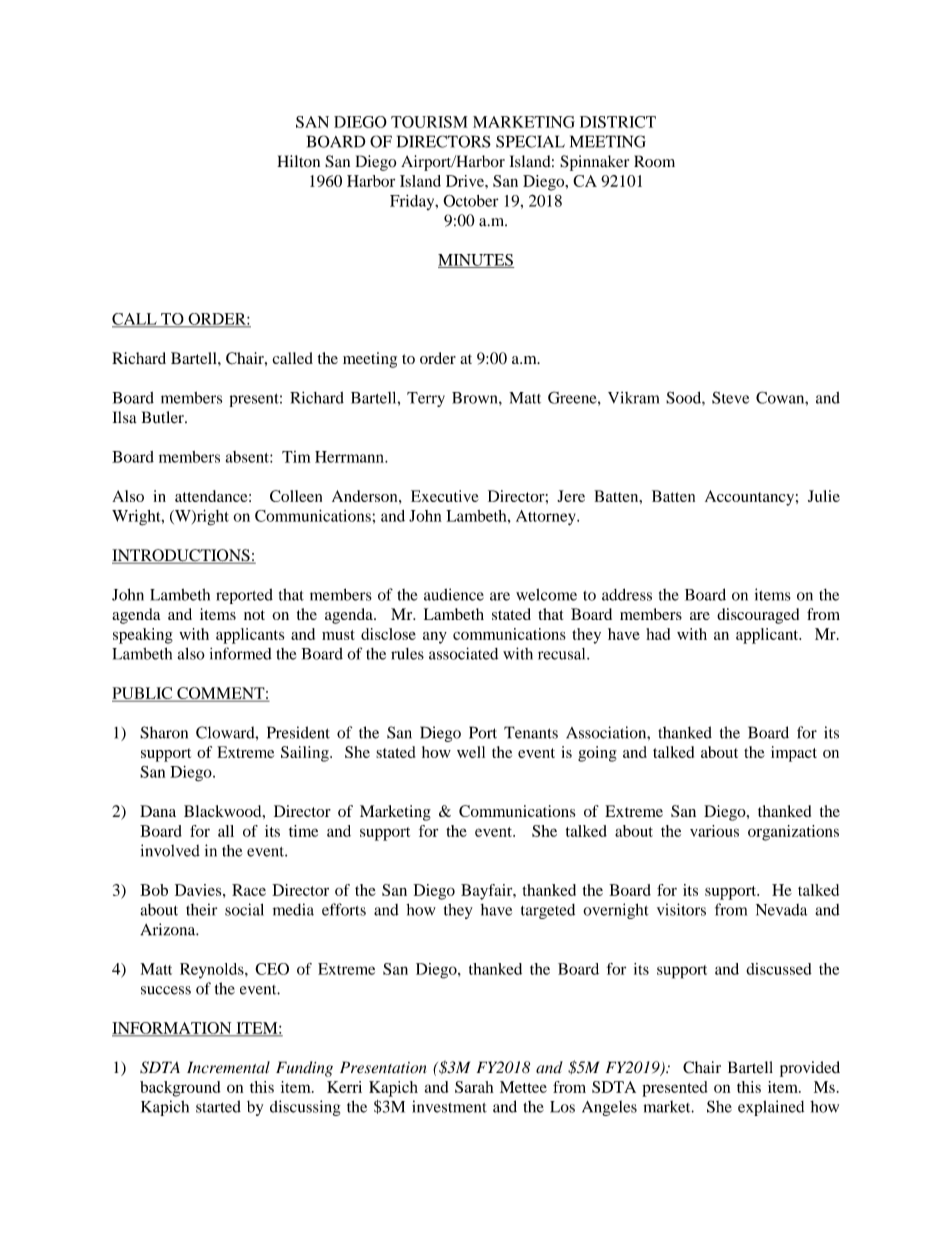 The height and width of the image is (1233, 952). Describe the element at coordinates (254, 615) in the image. I see `not` at that location.
